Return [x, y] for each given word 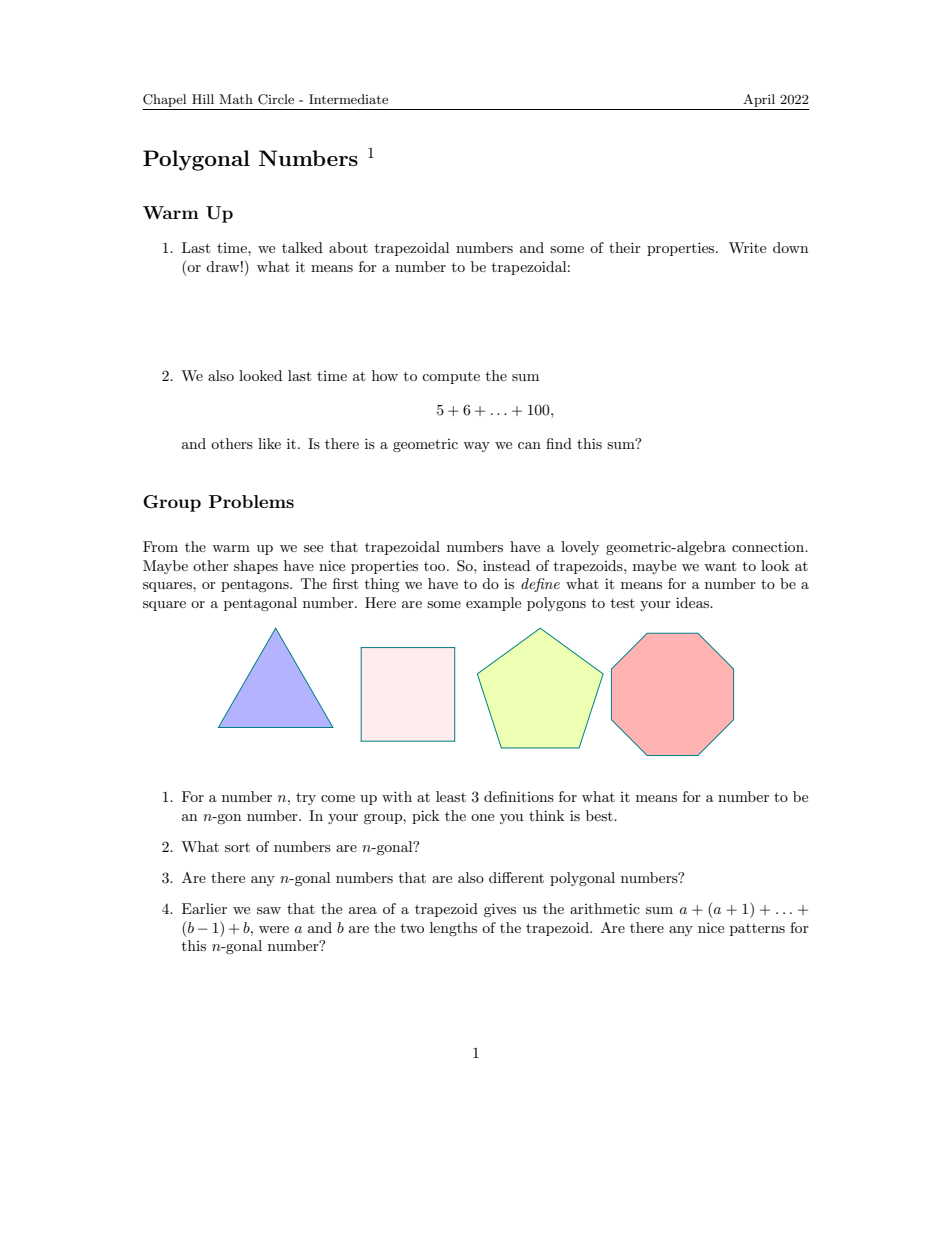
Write [747, 247]
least [451, 796]
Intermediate [348, 99]
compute [451, 378]
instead [506, 565]
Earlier [204, 908]
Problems [251, 501]
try [306, 798]
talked [302, 247]
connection [769, 546]
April [759, 100]
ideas [693, 602]
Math [236, 99]
